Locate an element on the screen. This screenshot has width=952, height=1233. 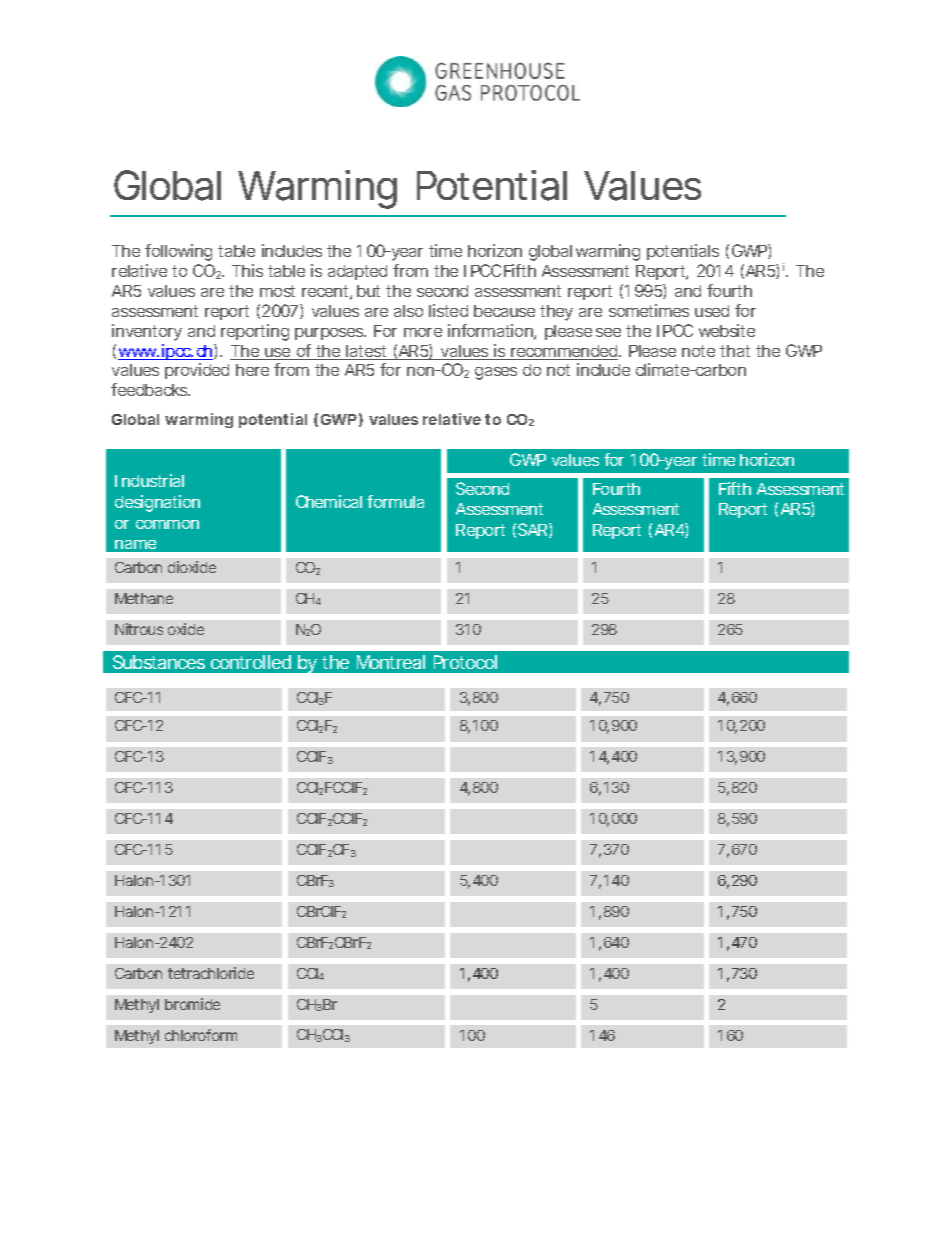
Protocol is located at coordinates (465, 662).
